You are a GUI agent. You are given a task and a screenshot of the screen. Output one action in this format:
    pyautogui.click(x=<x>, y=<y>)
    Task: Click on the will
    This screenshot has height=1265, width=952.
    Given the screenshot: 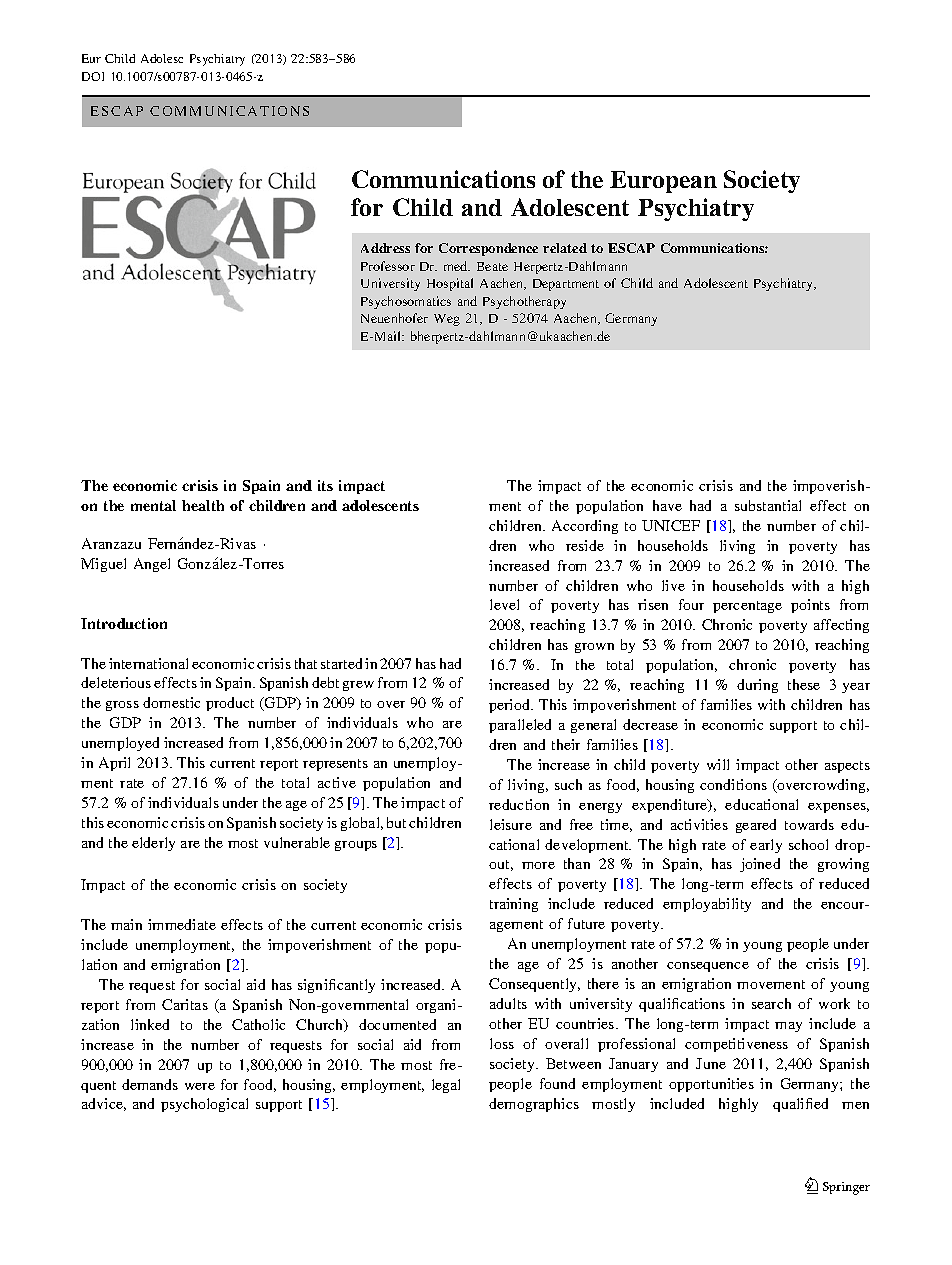 What is the action you would take?
    pyautogui.click(x=718, y=764)
